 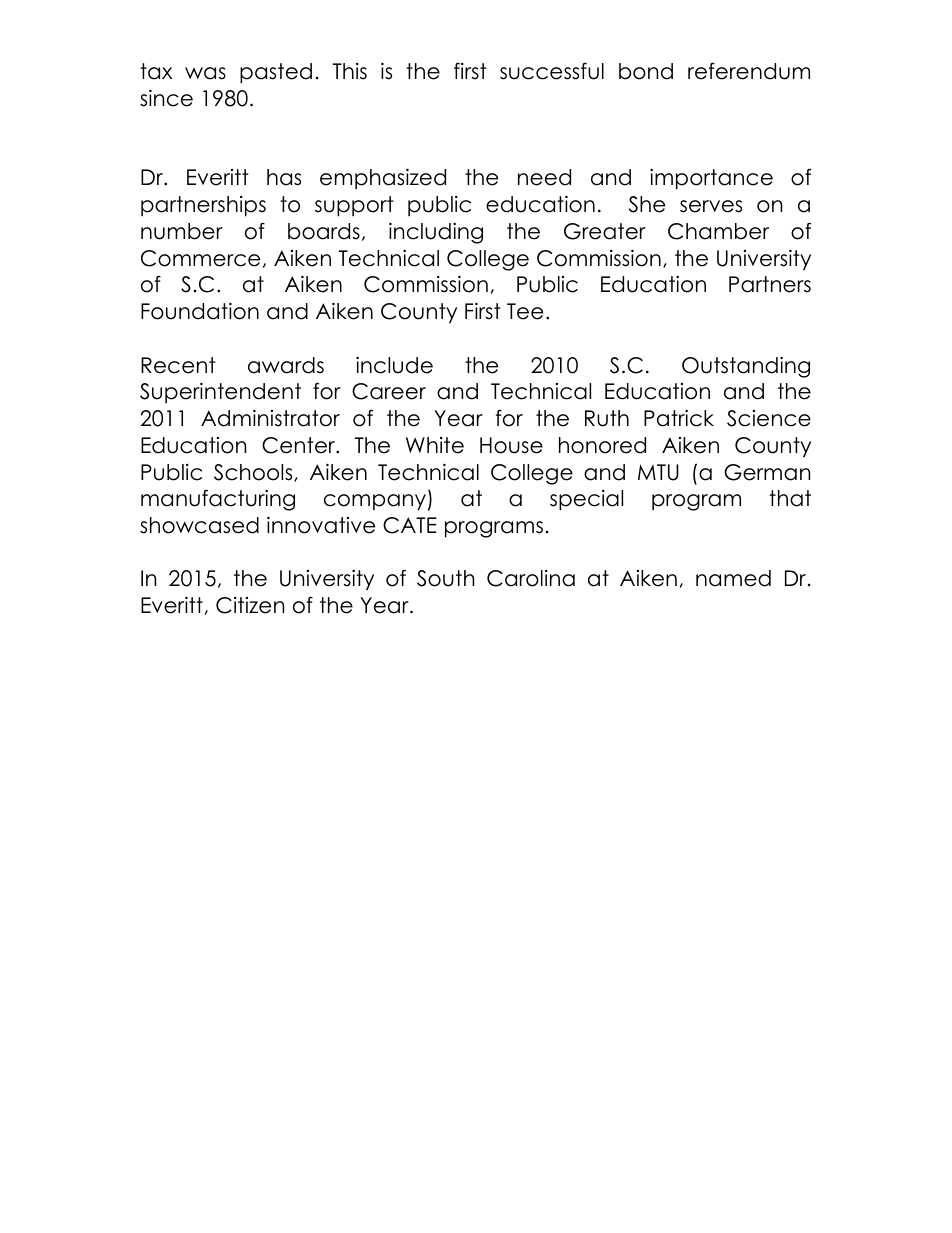 I want to click on successful, so click(x=552, y=71).
